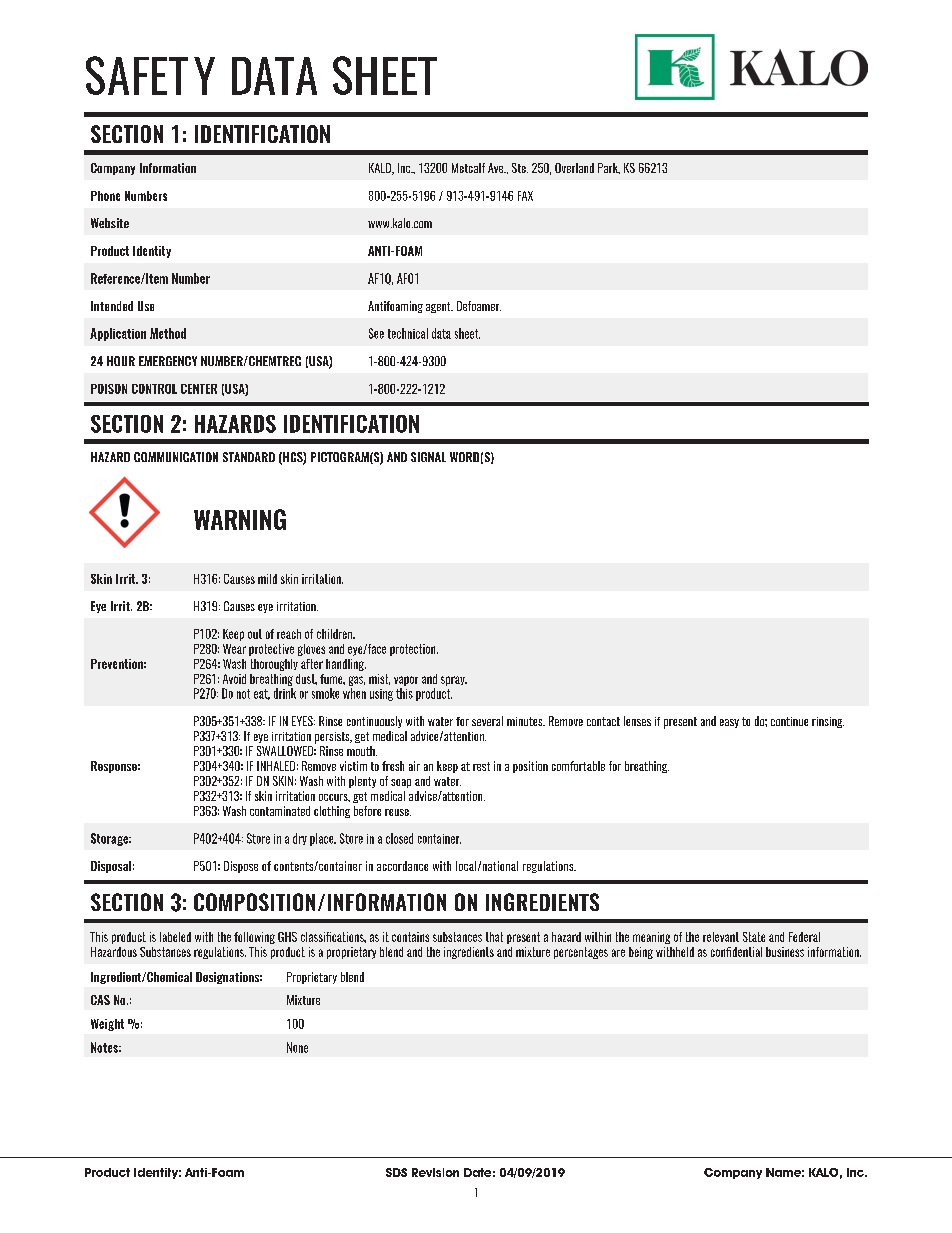  Describe the element at coordinates (729, 723) in the document. I see `easy` at that location.
